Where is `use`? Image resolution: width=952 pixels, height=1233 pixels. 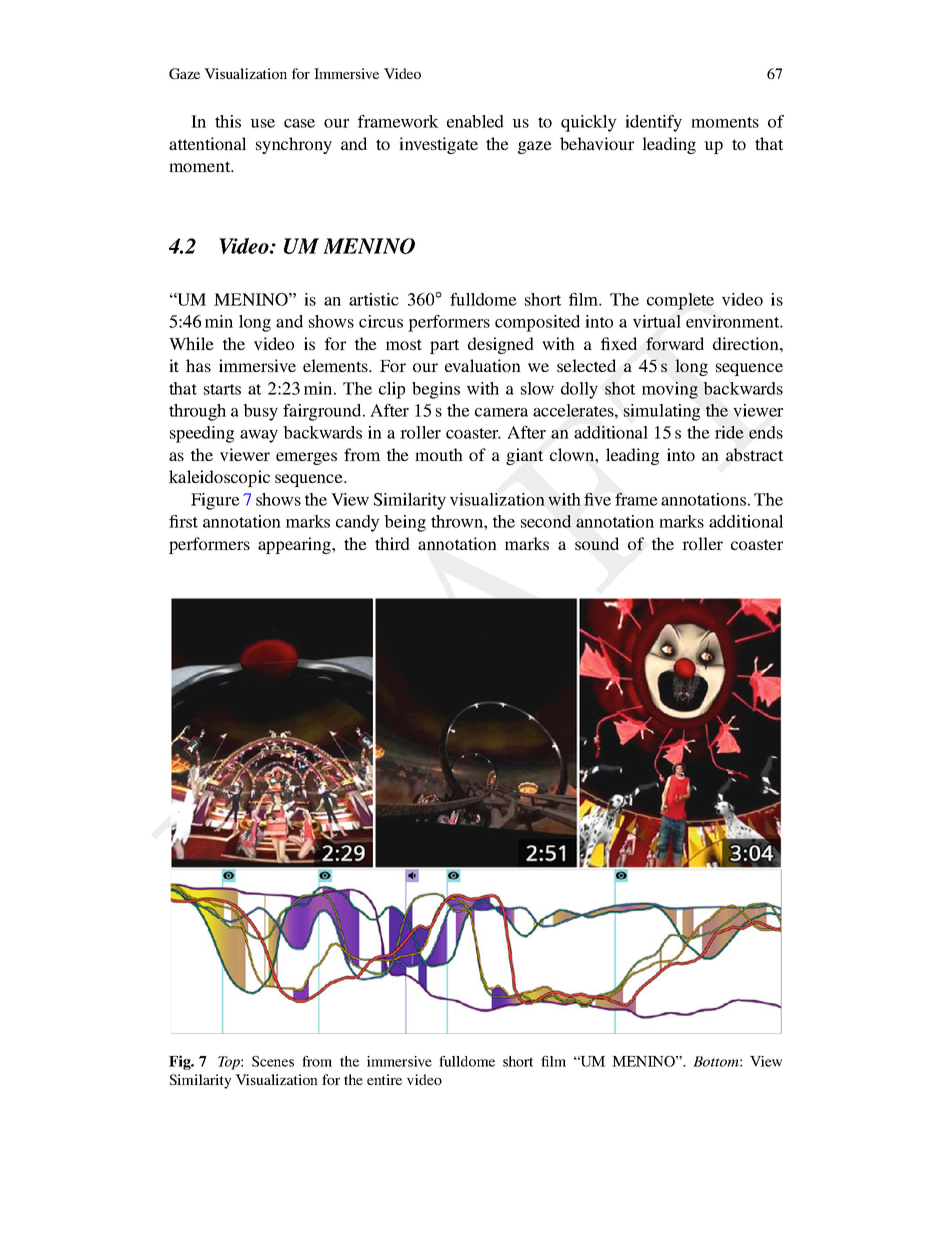
use is located at coordinates (262, 123).
